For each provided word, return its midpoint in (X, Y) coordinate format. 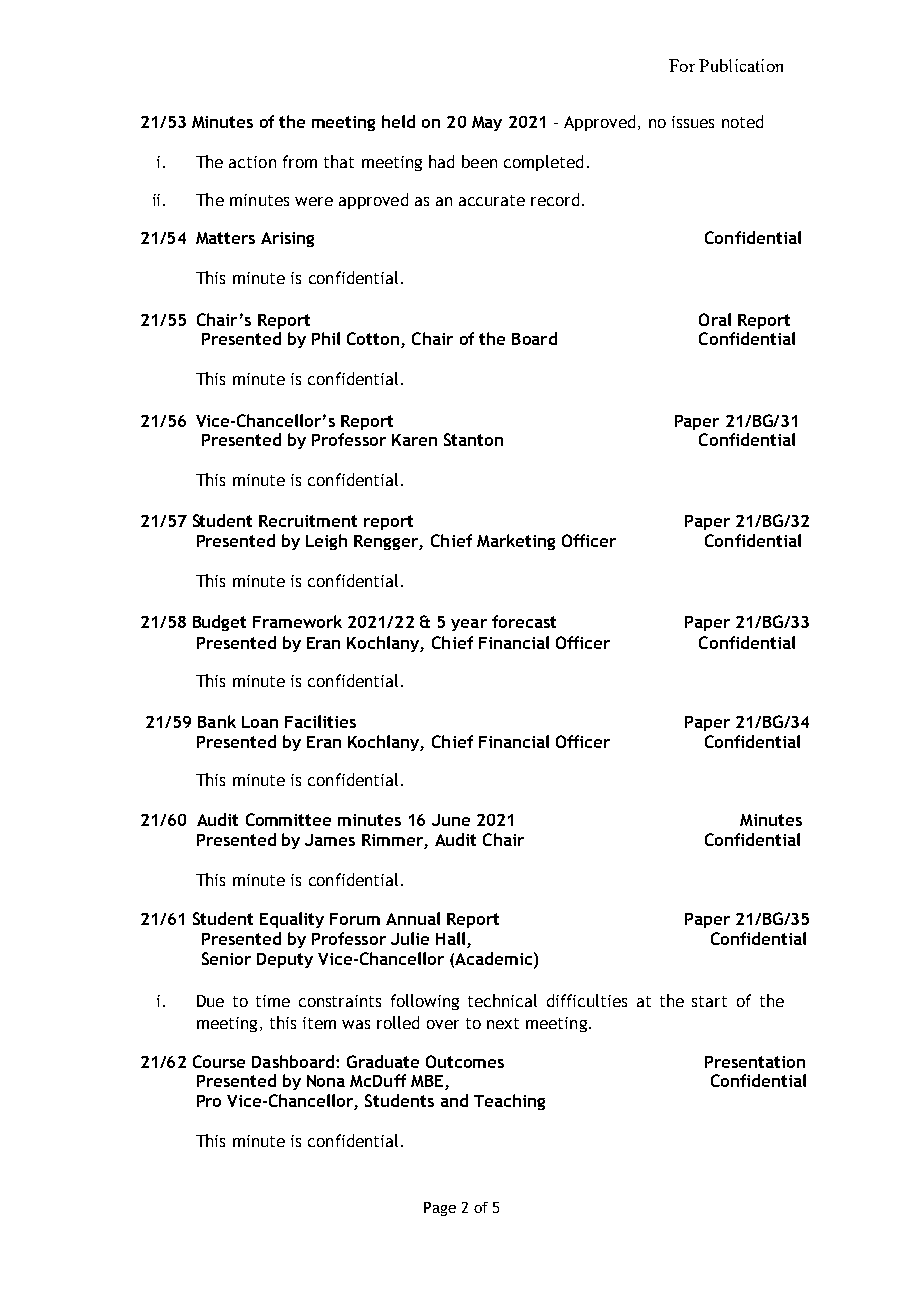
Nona (326, 1081)
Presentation (755, 1062)
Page (440, 1209)
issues (693, 122)
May (487, 123)
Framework (297, 621)
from (300, 161)
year (469, 625)
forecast (524, 621)
